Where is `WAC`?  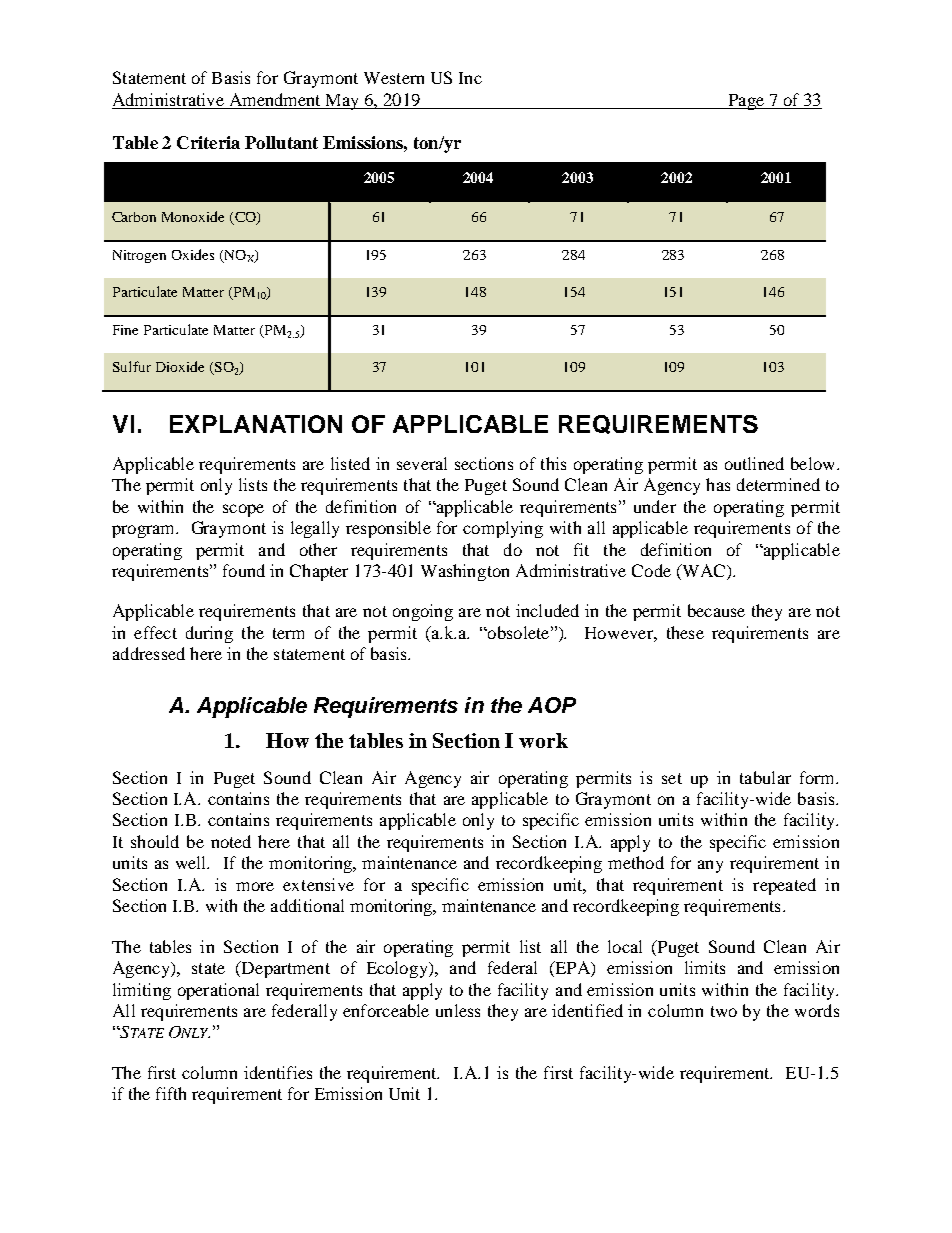
WAC is located at coordinates (704, 572).
